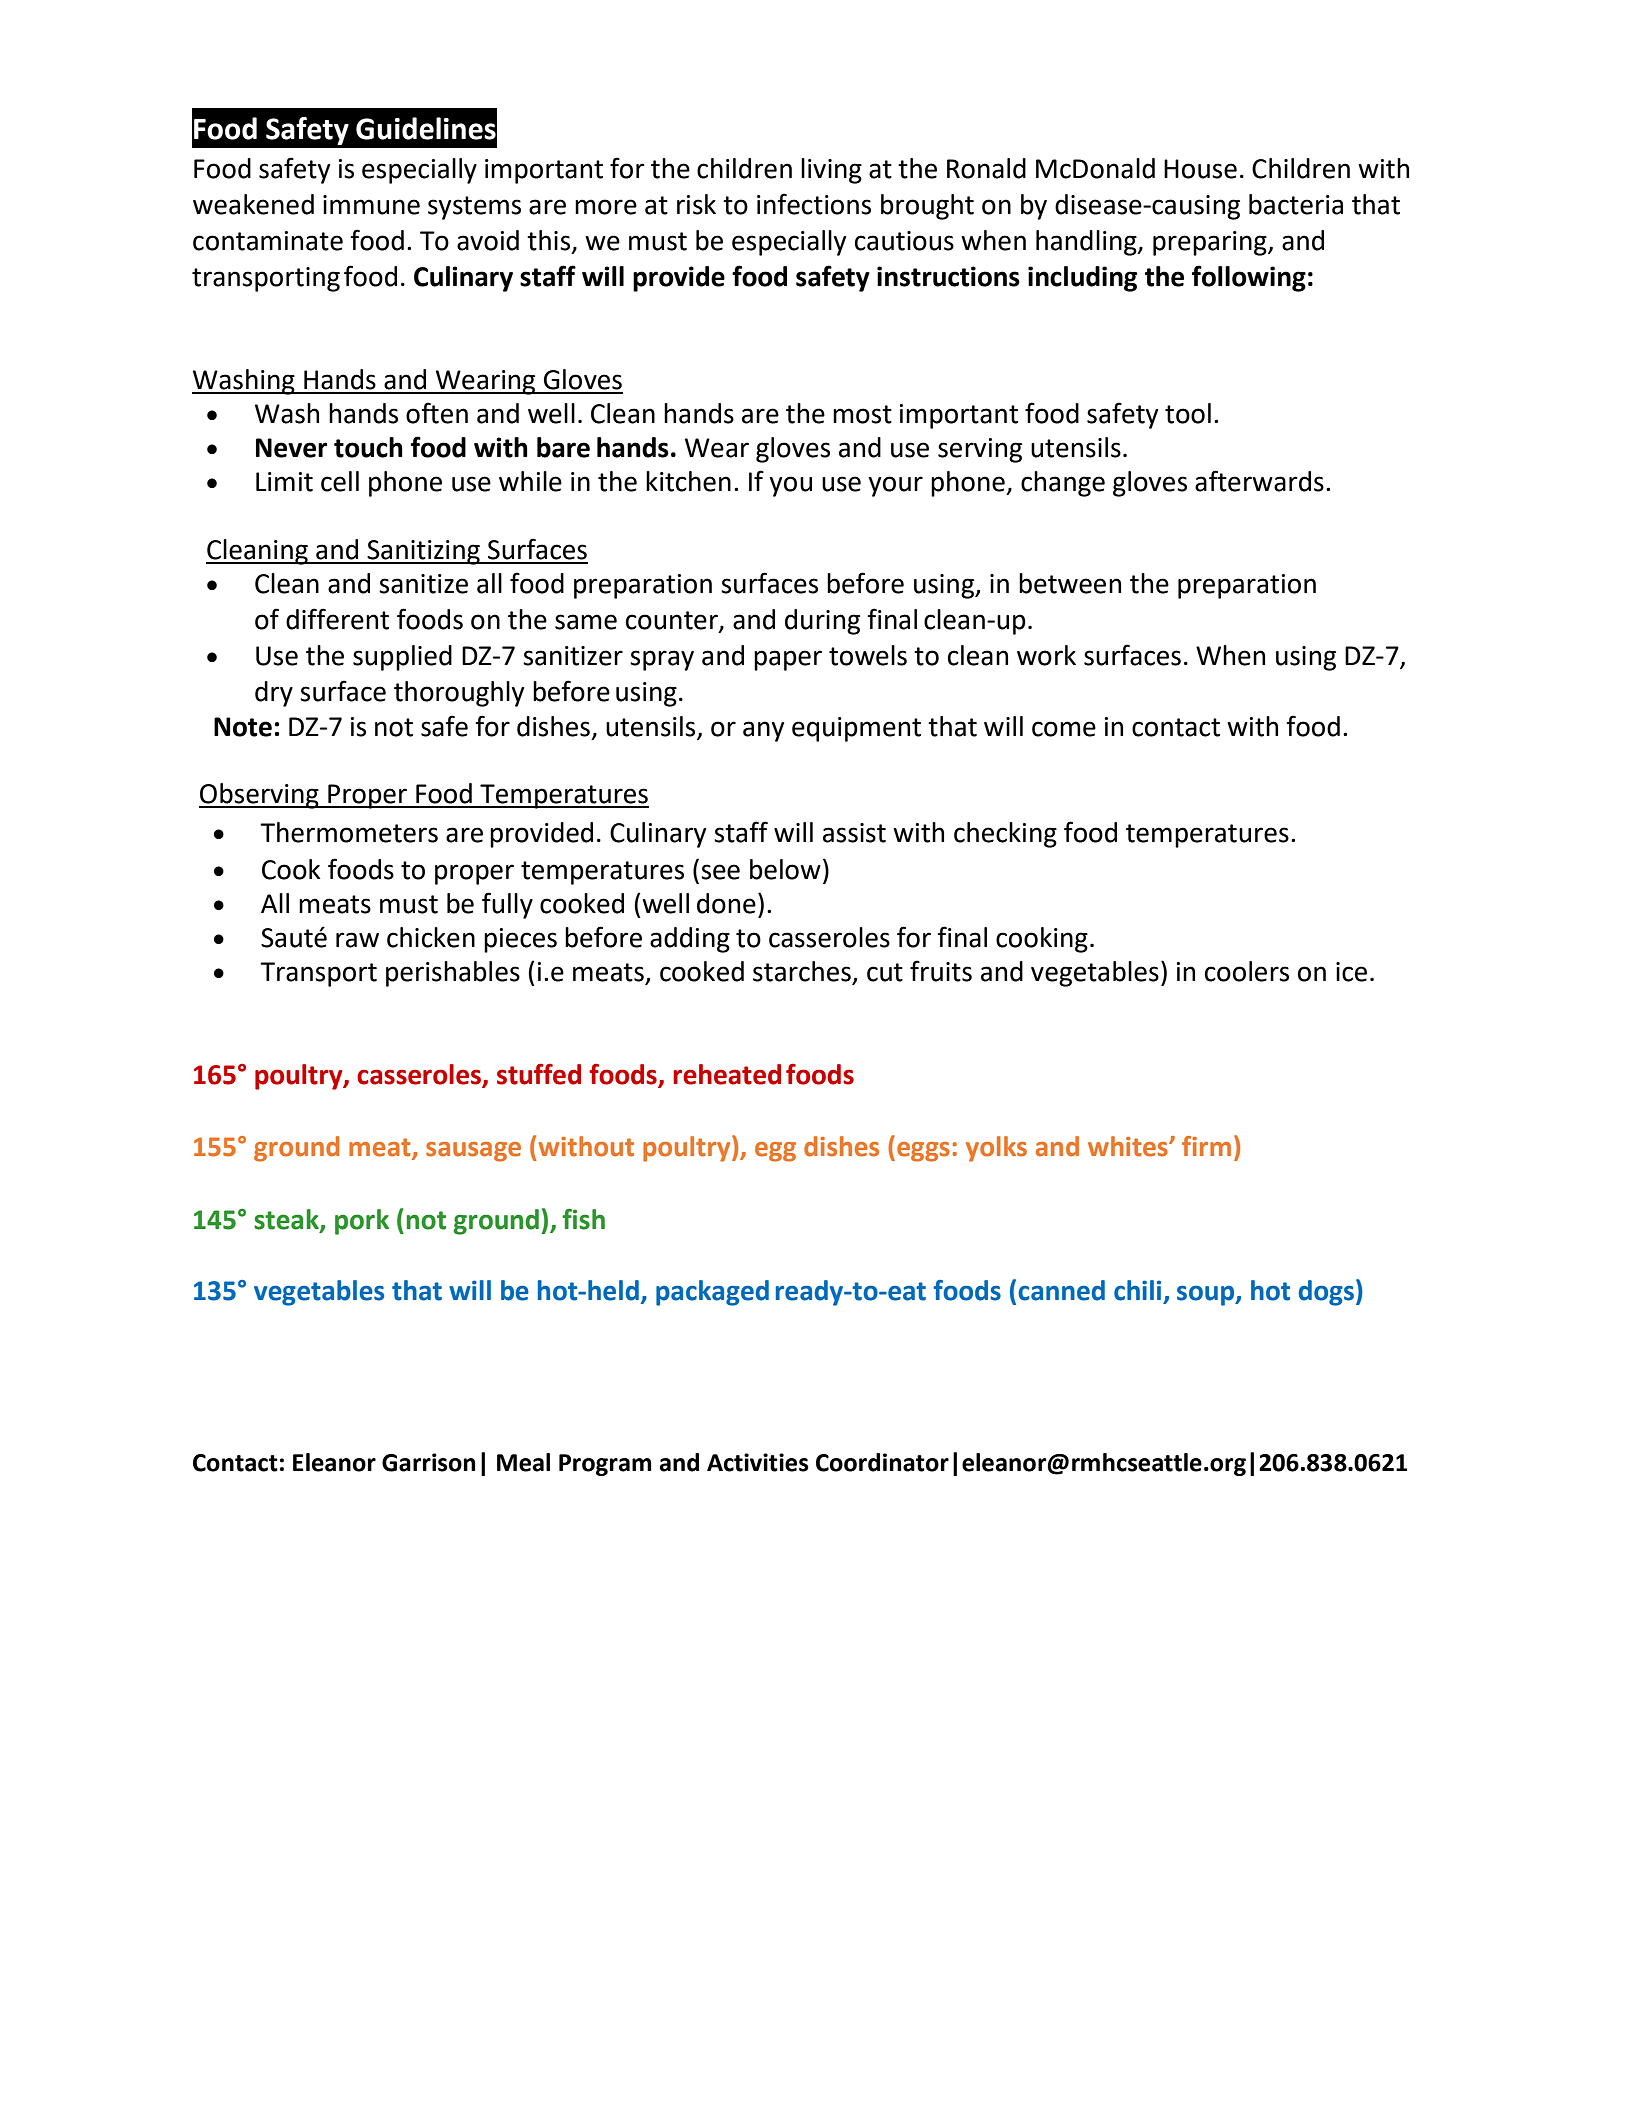 The width and height of the screenshot is (1634, 2114). Describe the element at coordinates (854, 833) in the screenshot. I see `assist` at that location.
